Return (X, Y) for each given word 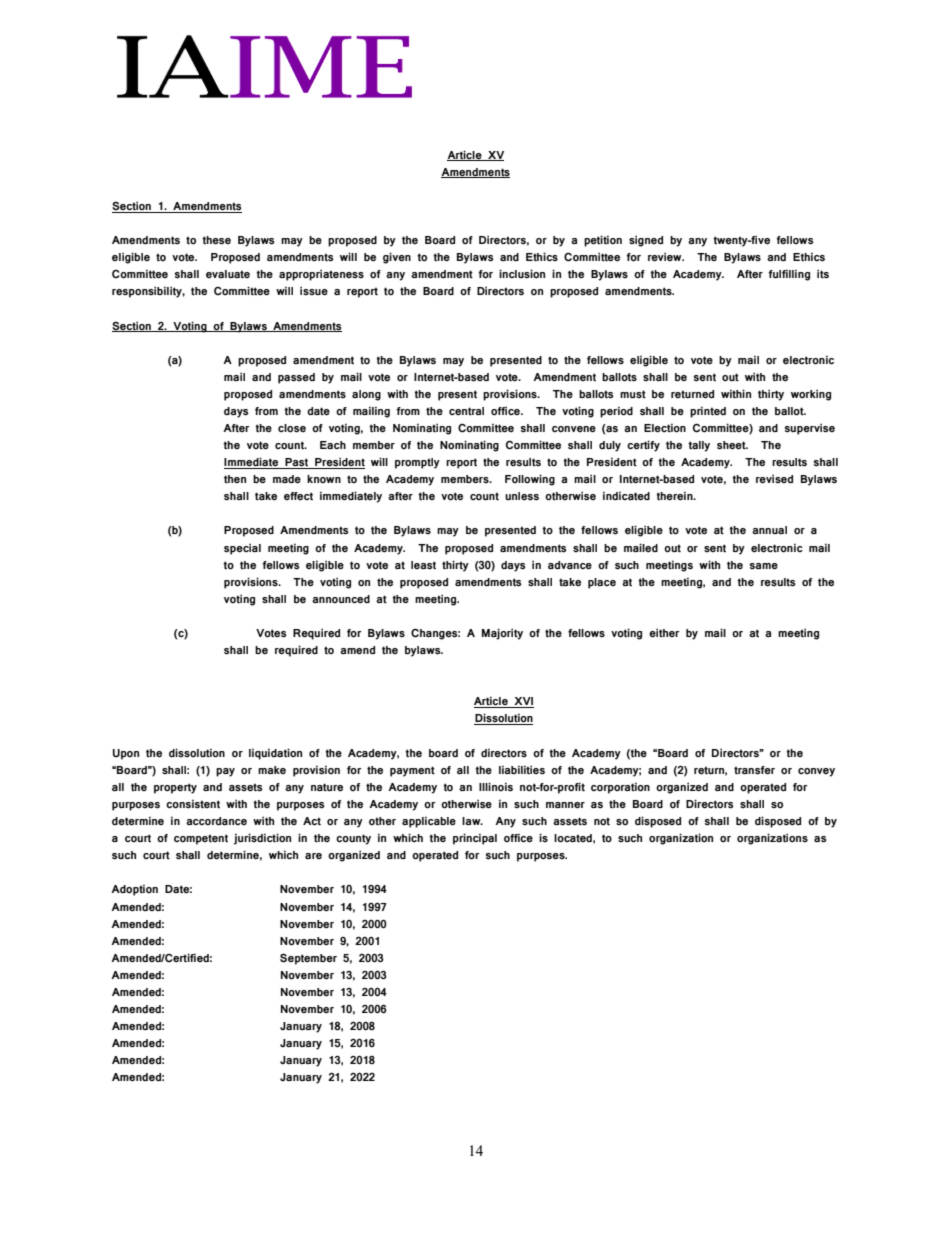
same (764, 566)
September (308, 959)
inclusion (522, 273)
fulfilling (789, 275)
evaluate (228, 274)
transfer (754, 770)
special (242, 549)
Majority (502, 634)
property (175, 788)
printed (708, 412)
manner (565, 805)
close (292, 428)
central (466, 411)
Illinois (496, 787)
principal (475, 839)
